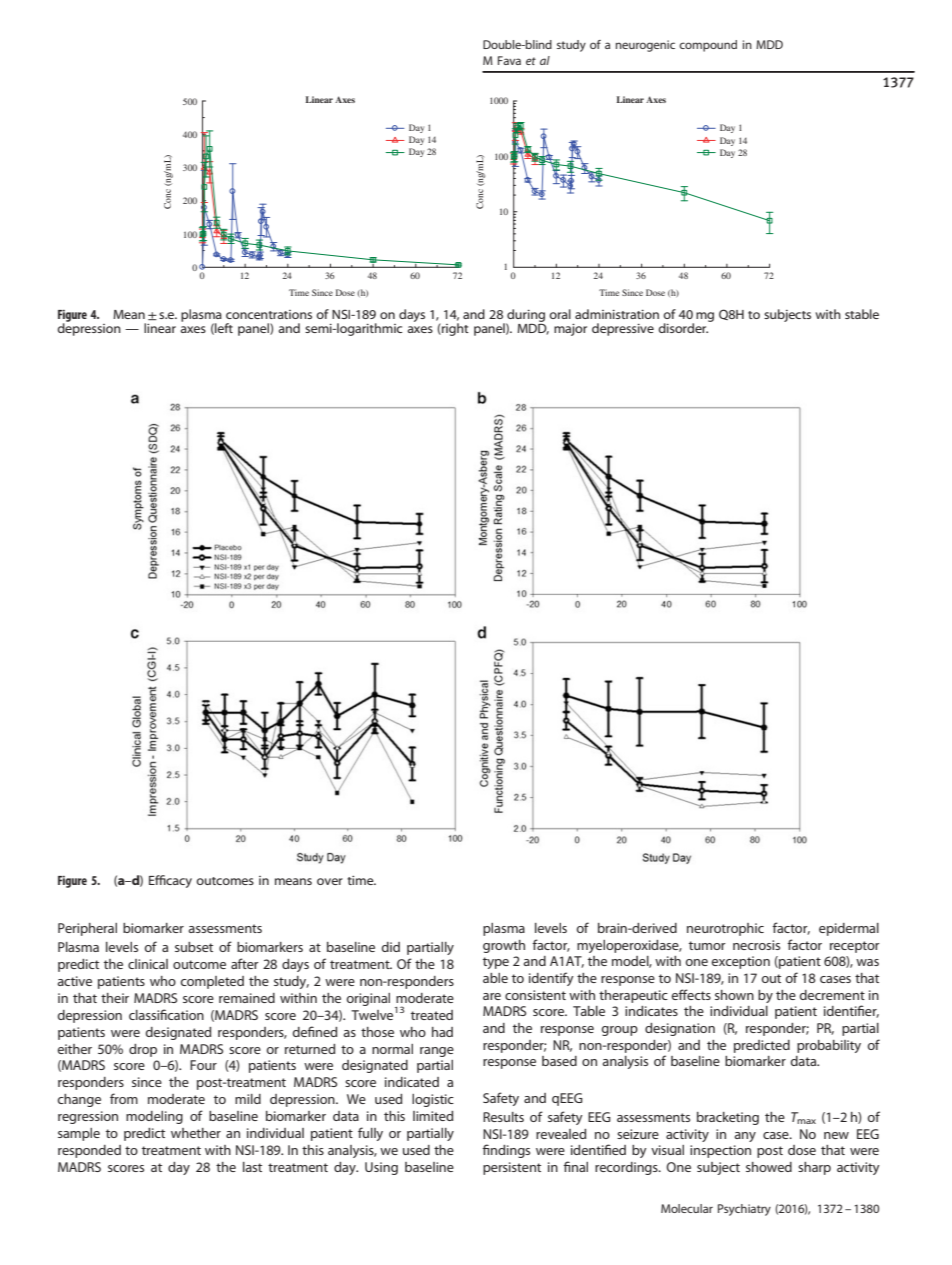 The image size is (952, 1265). What do you see at coordinates (725, 929) in the document?
I see `neurotrophic` at bounding box center [725, 929].
